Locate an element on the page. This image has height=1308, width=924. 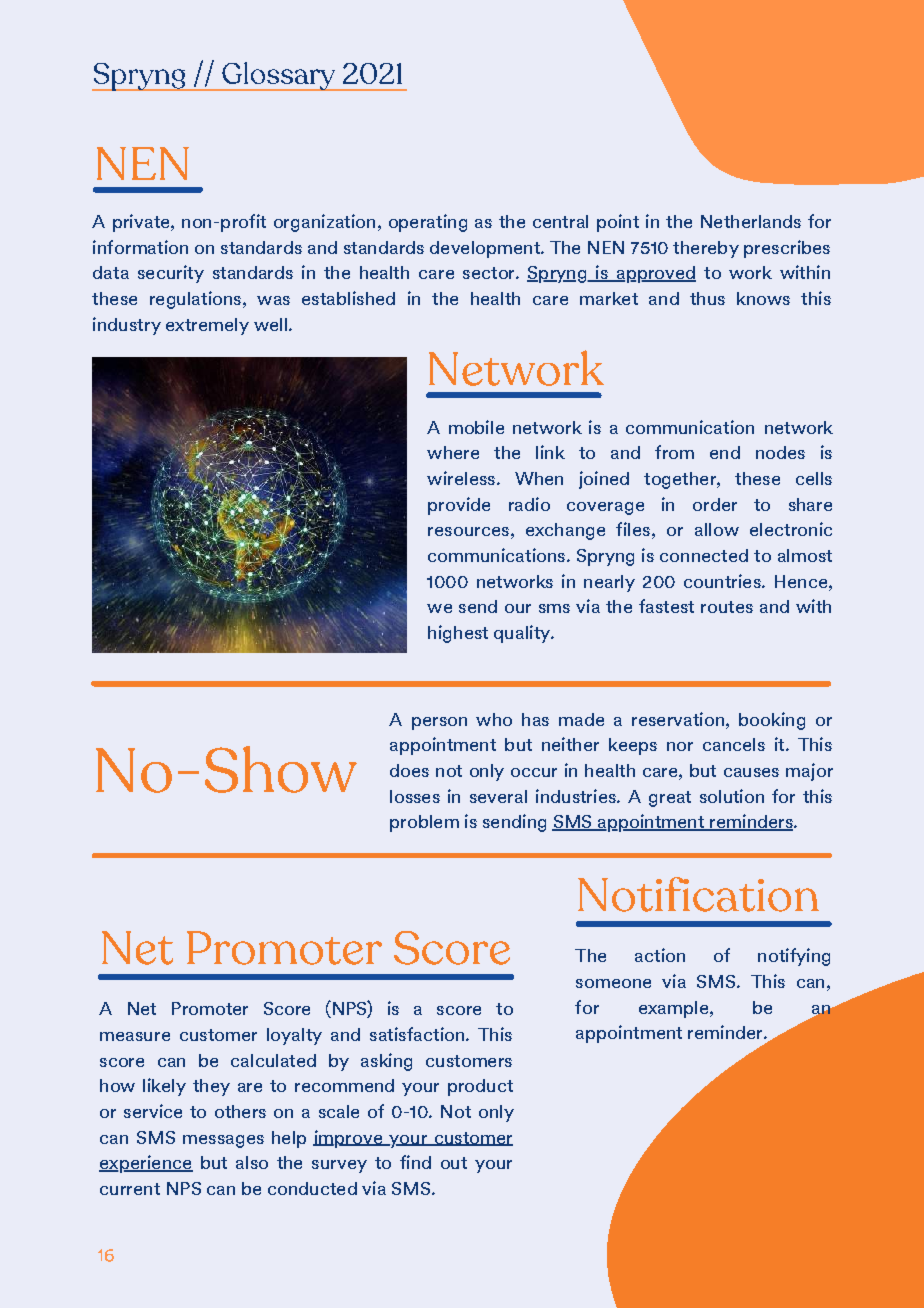
messages is located at coordinates (223, 1141).
